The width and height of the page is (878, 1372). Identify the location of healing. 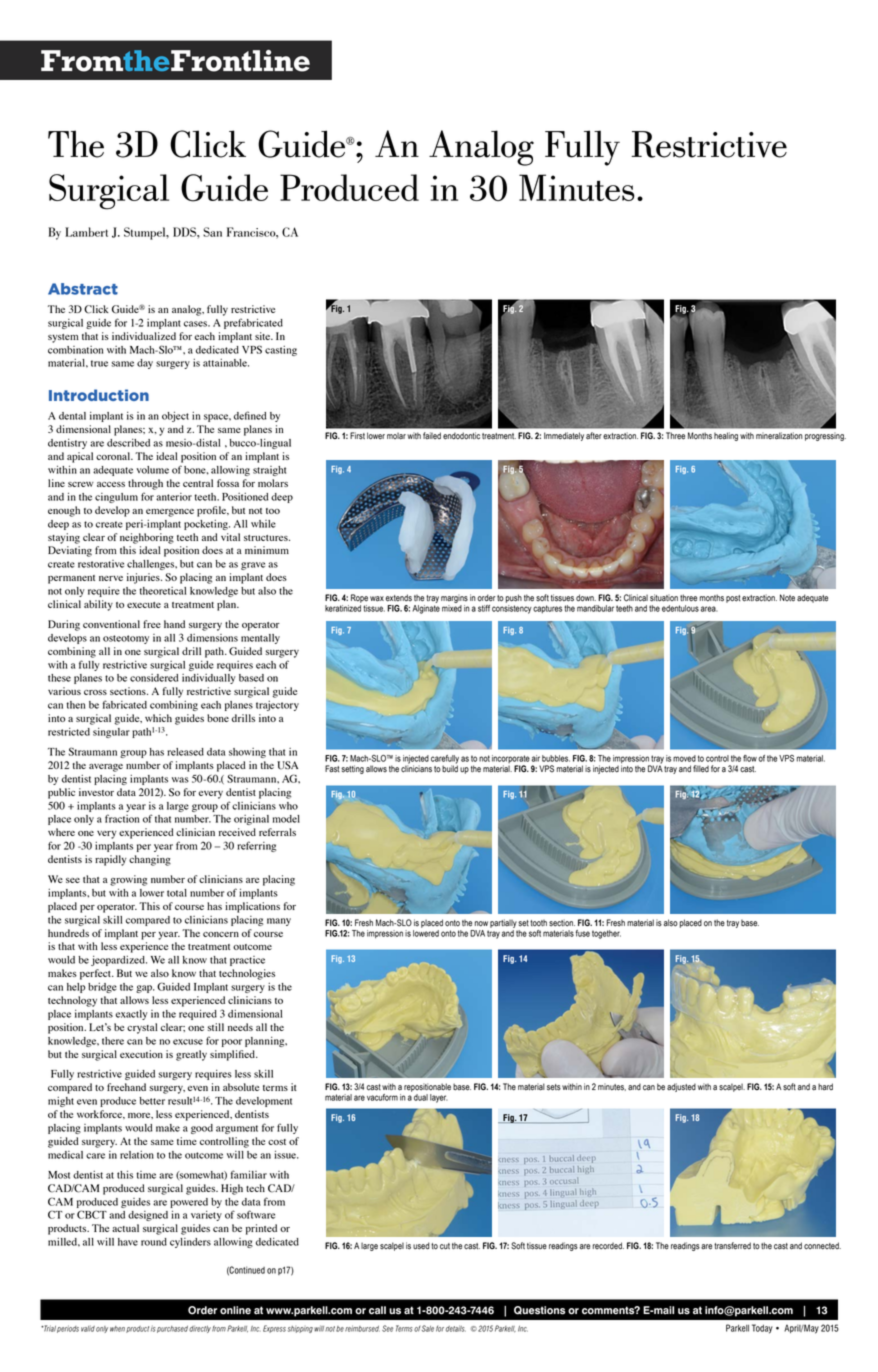
(726, 436).
